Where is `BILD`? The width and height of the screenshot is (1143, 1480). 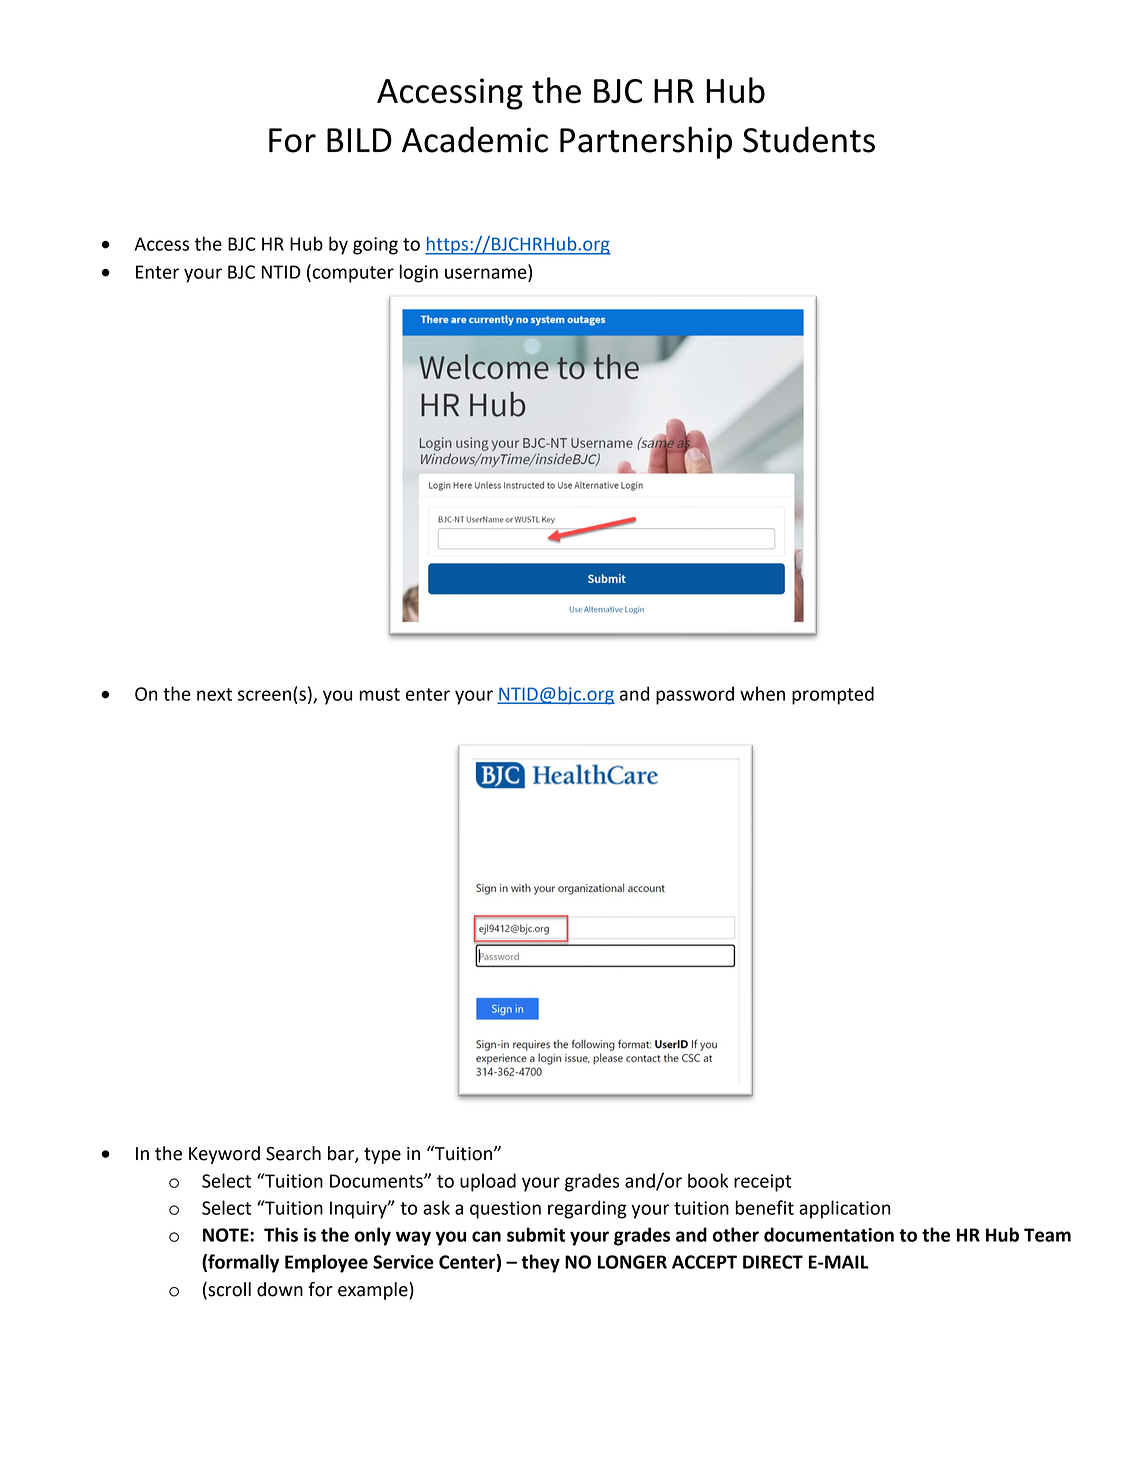
BILD is located at coordinates (359, 140).
